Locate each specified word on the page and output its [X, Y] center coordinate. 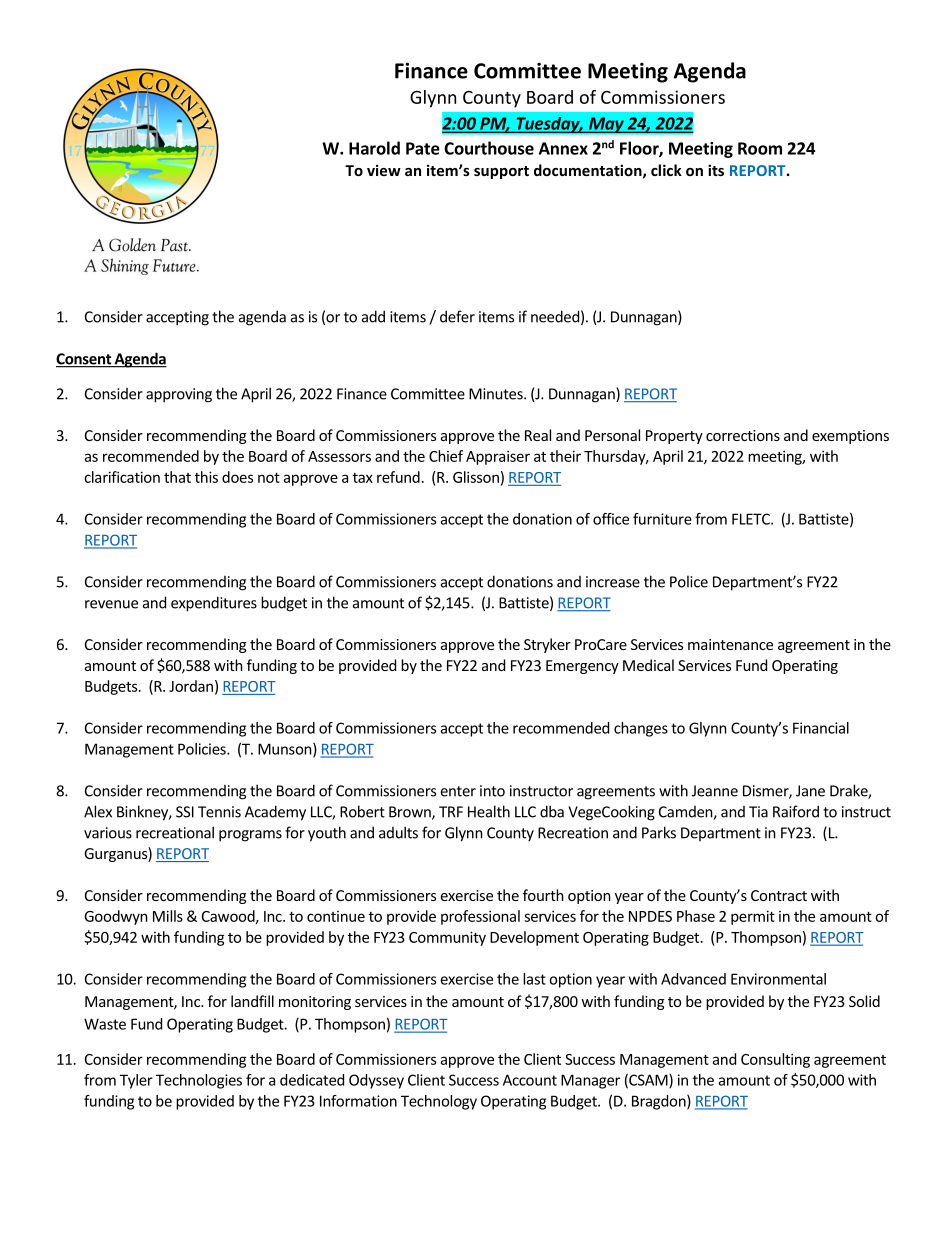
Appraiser [498, 457]
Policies [203, 749]
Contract [779, 895]
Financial [821, 728]
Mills [168, 916]
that [177, 477]
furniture [662, 519]
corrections [743, 435]
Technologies [199, 1081]
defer [457, 316]
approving [179, 395]
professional [480, 917]
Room [760, 148]
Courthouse [489, 148]
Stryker [547, 645]
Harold [374, 148]
